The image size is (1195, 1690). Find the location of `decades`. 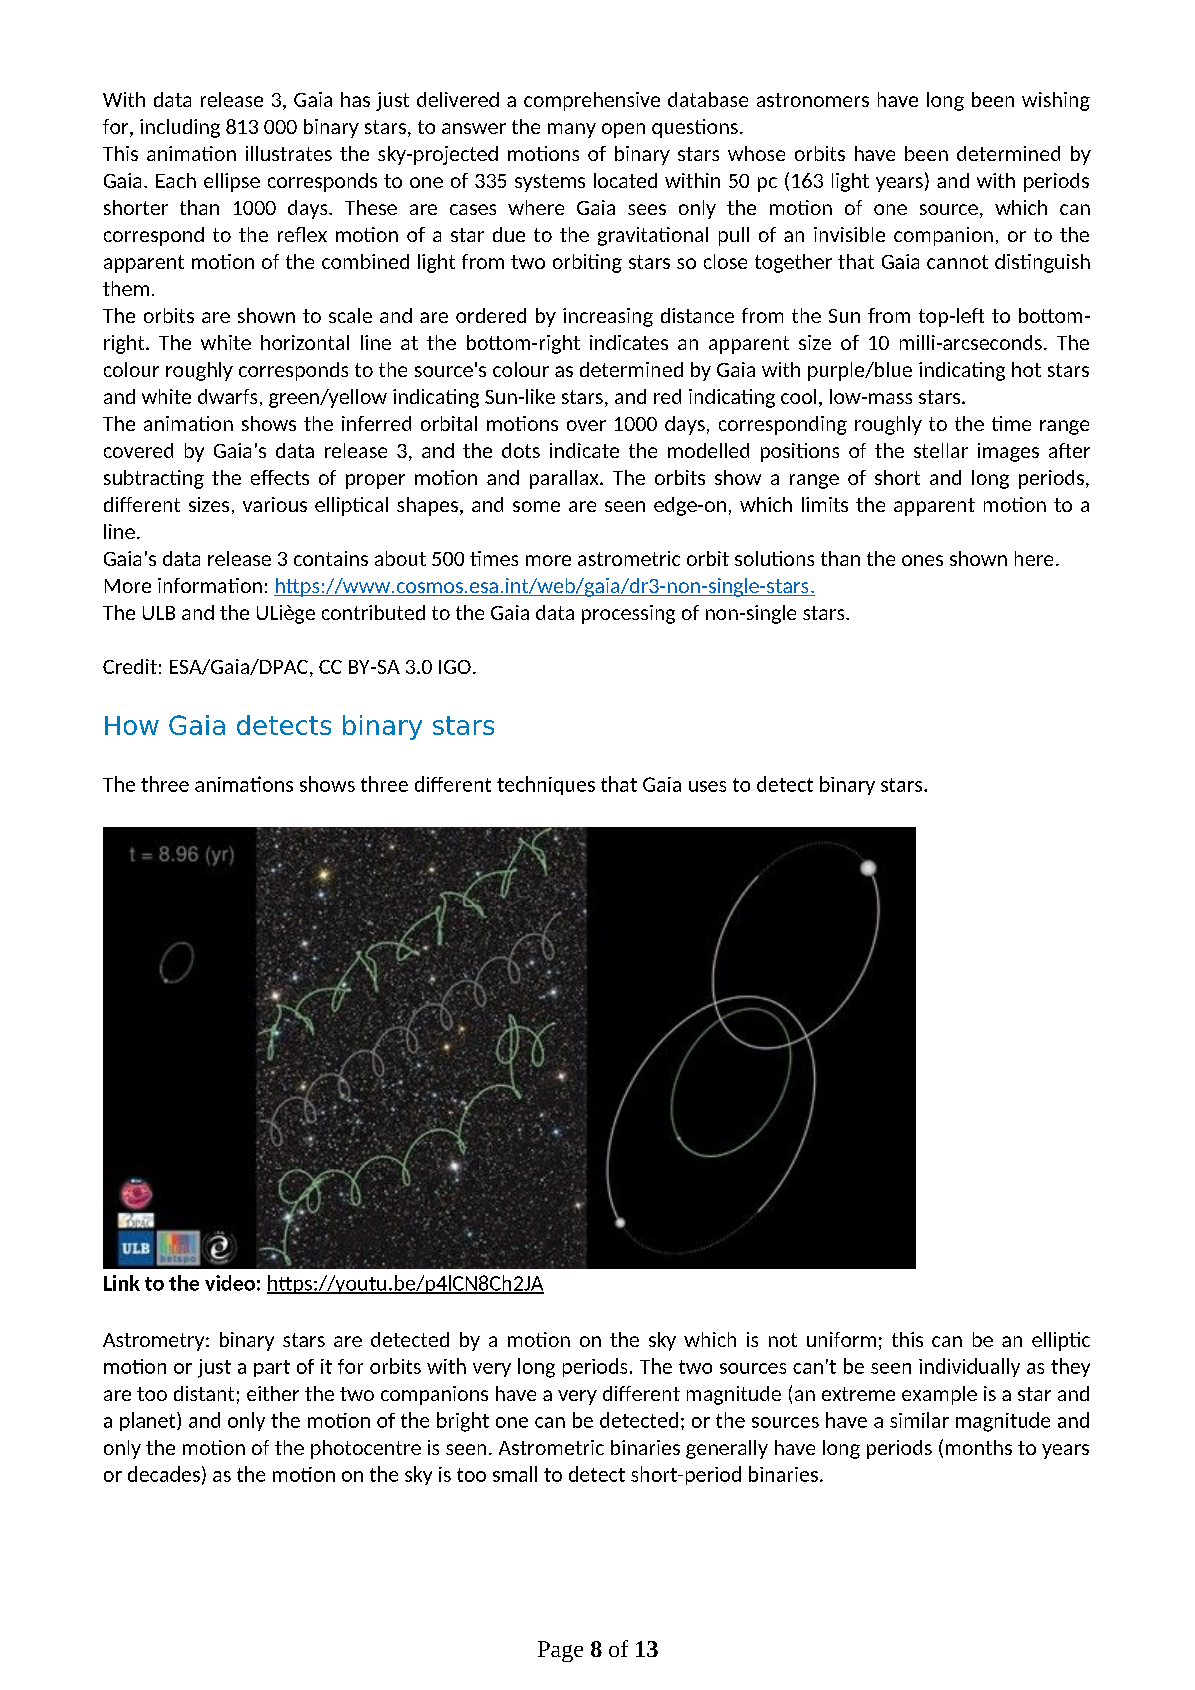

decades is located at coordinates (164, 1474).
